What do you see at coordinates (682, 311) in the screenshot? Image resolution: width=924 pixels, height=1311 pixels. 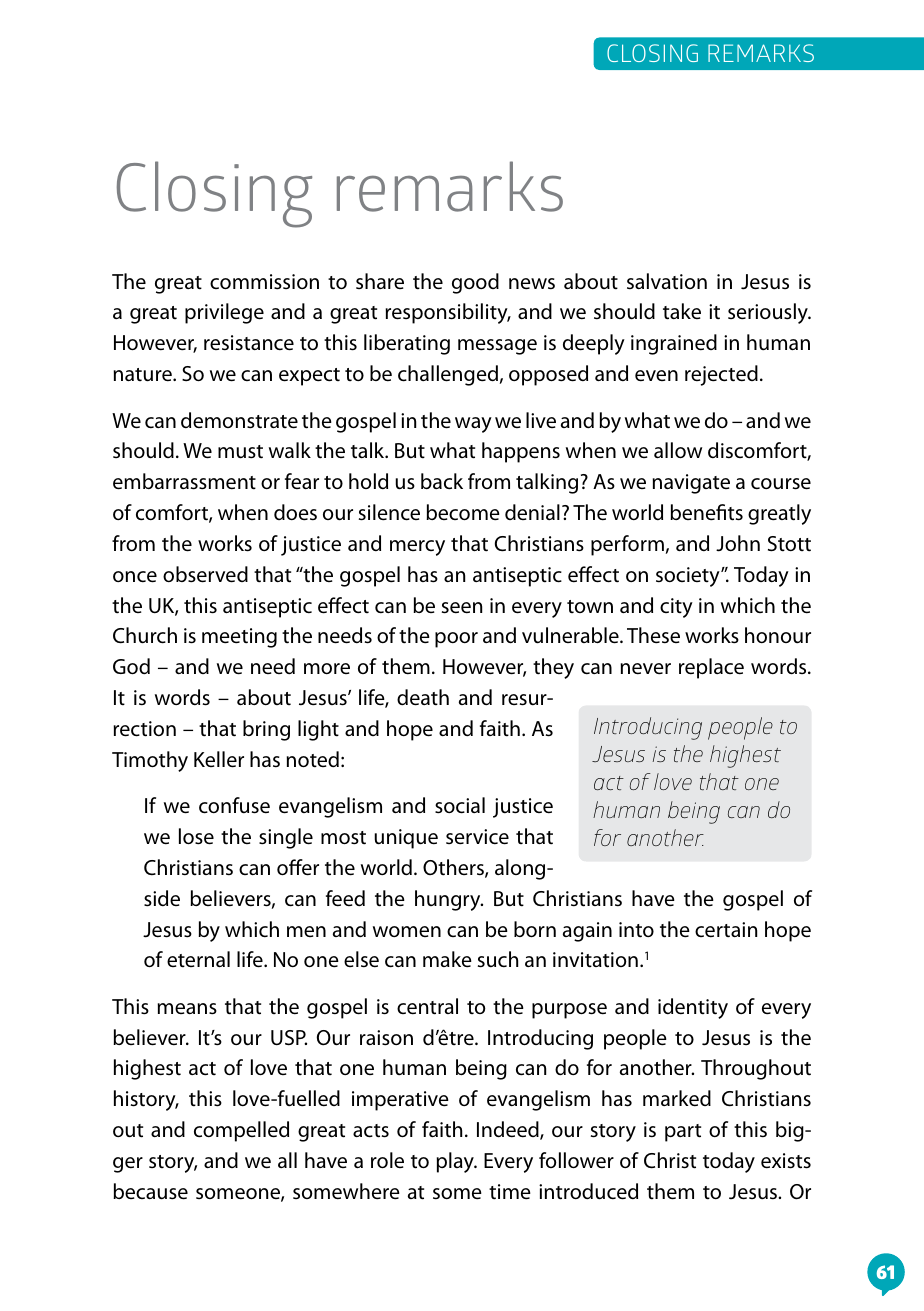 I see `take` at bounding box center [682, 311].
